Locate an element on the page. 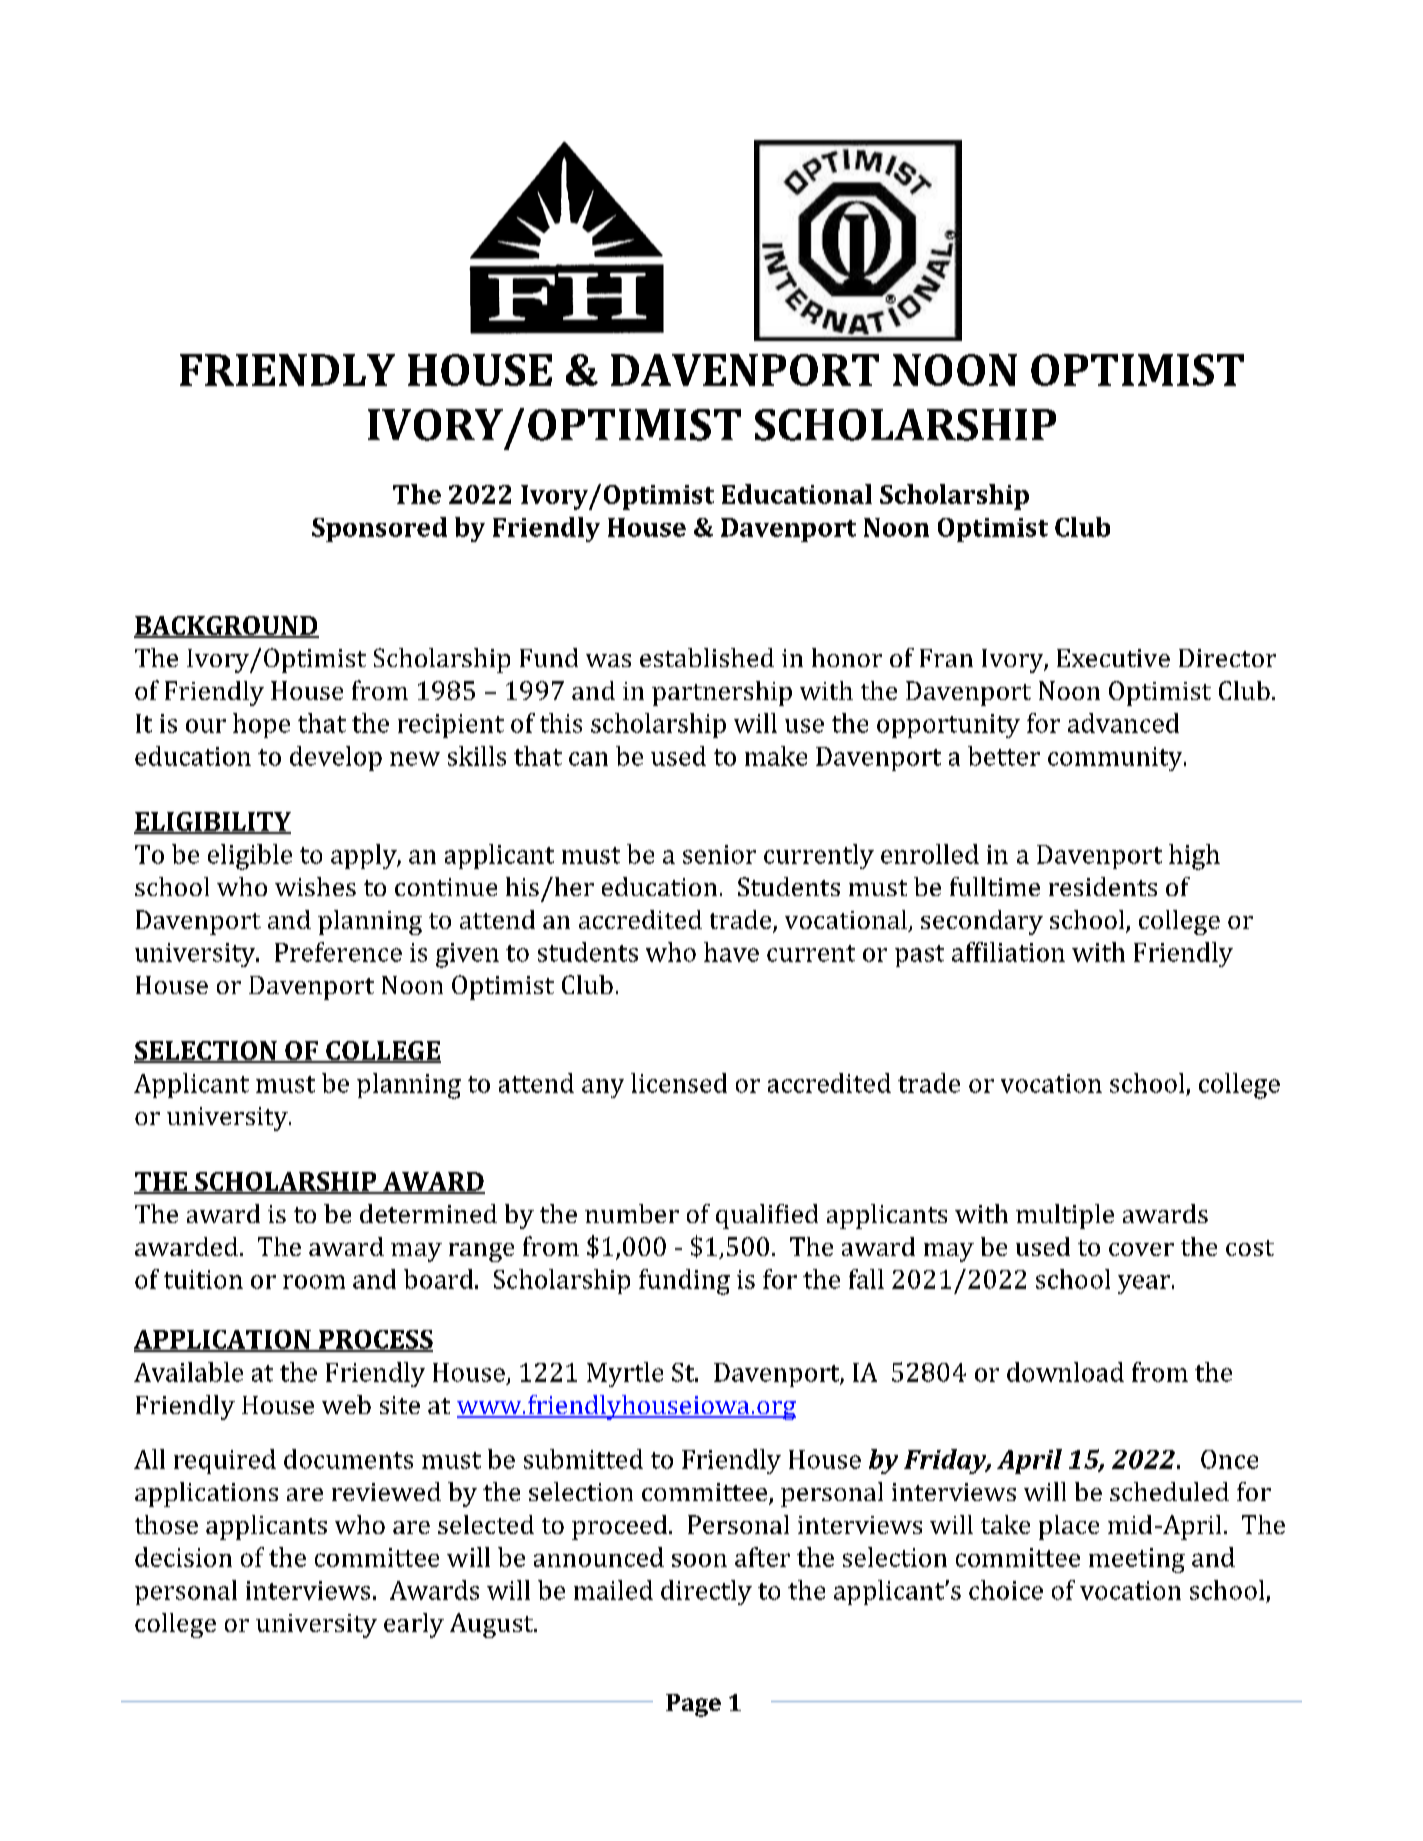 The height and width of the page is (1841, 1423). established is located at coordinates (707, 657).
